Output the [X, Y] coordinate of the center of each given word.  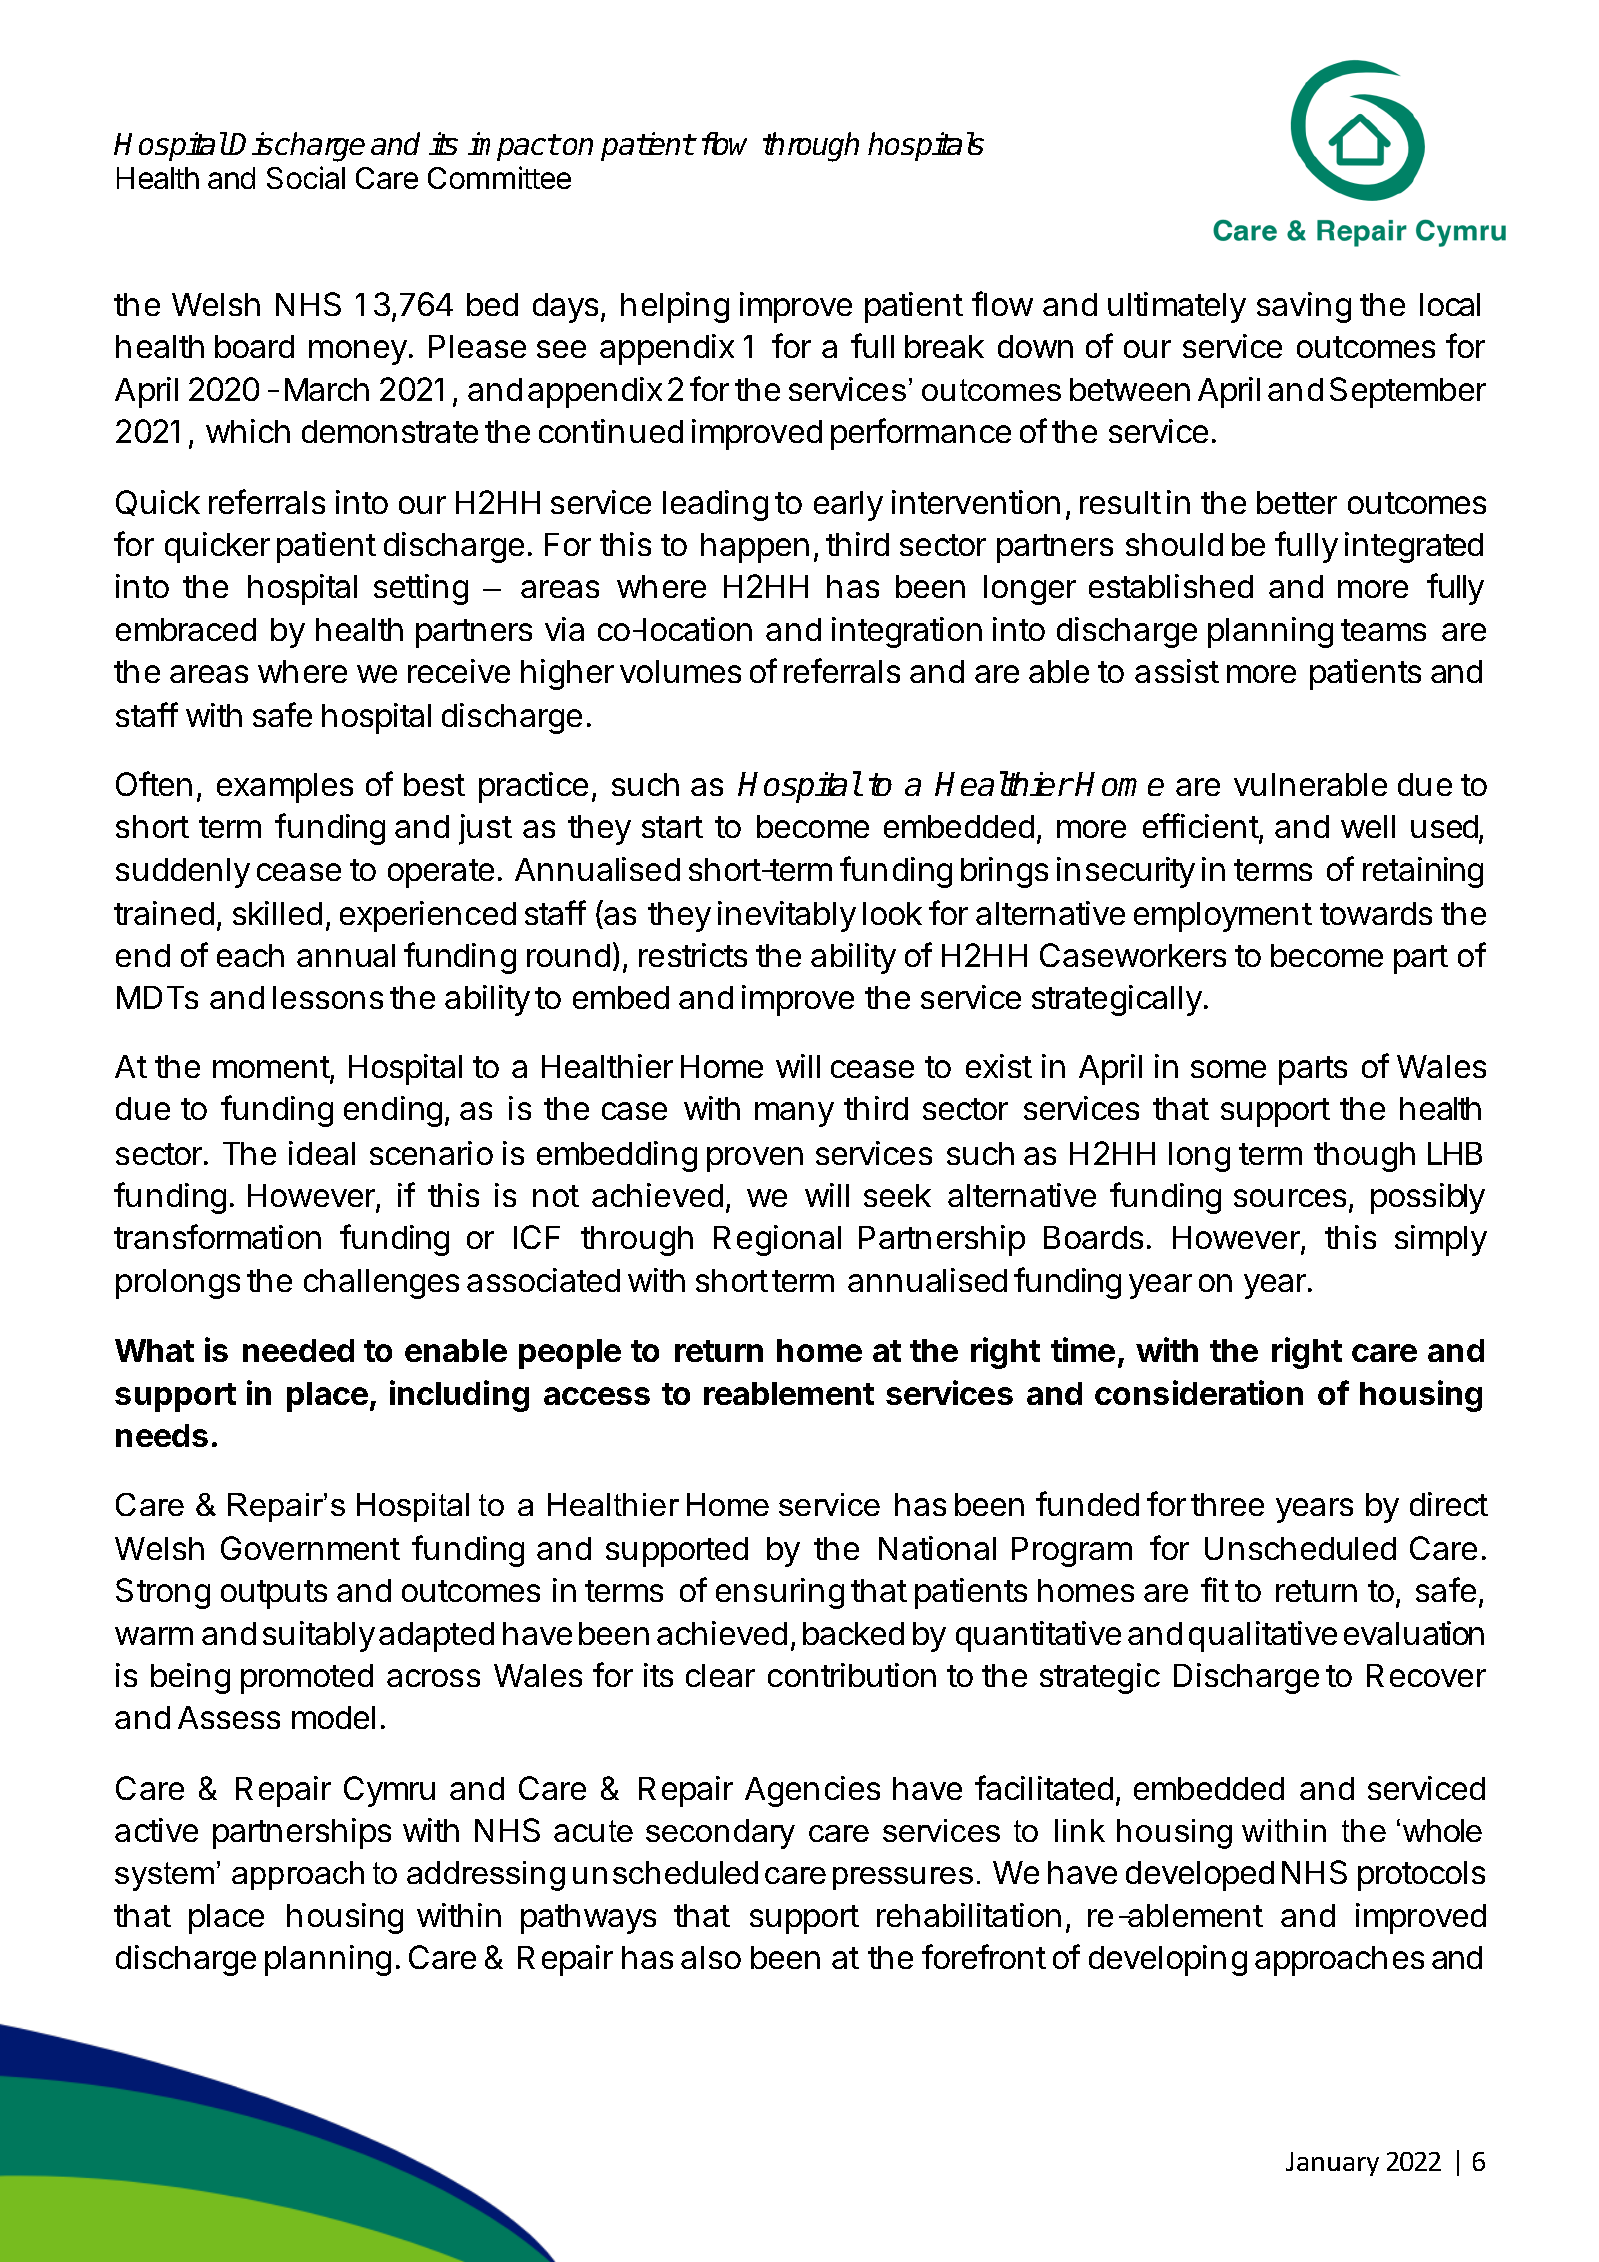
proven [755, 1159]
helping [675, 307]
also [711, 1957]
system [164, 1876]
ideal [322, 1153]
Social [306, 177]
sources [1290, 1198]
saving [1304, 307]
